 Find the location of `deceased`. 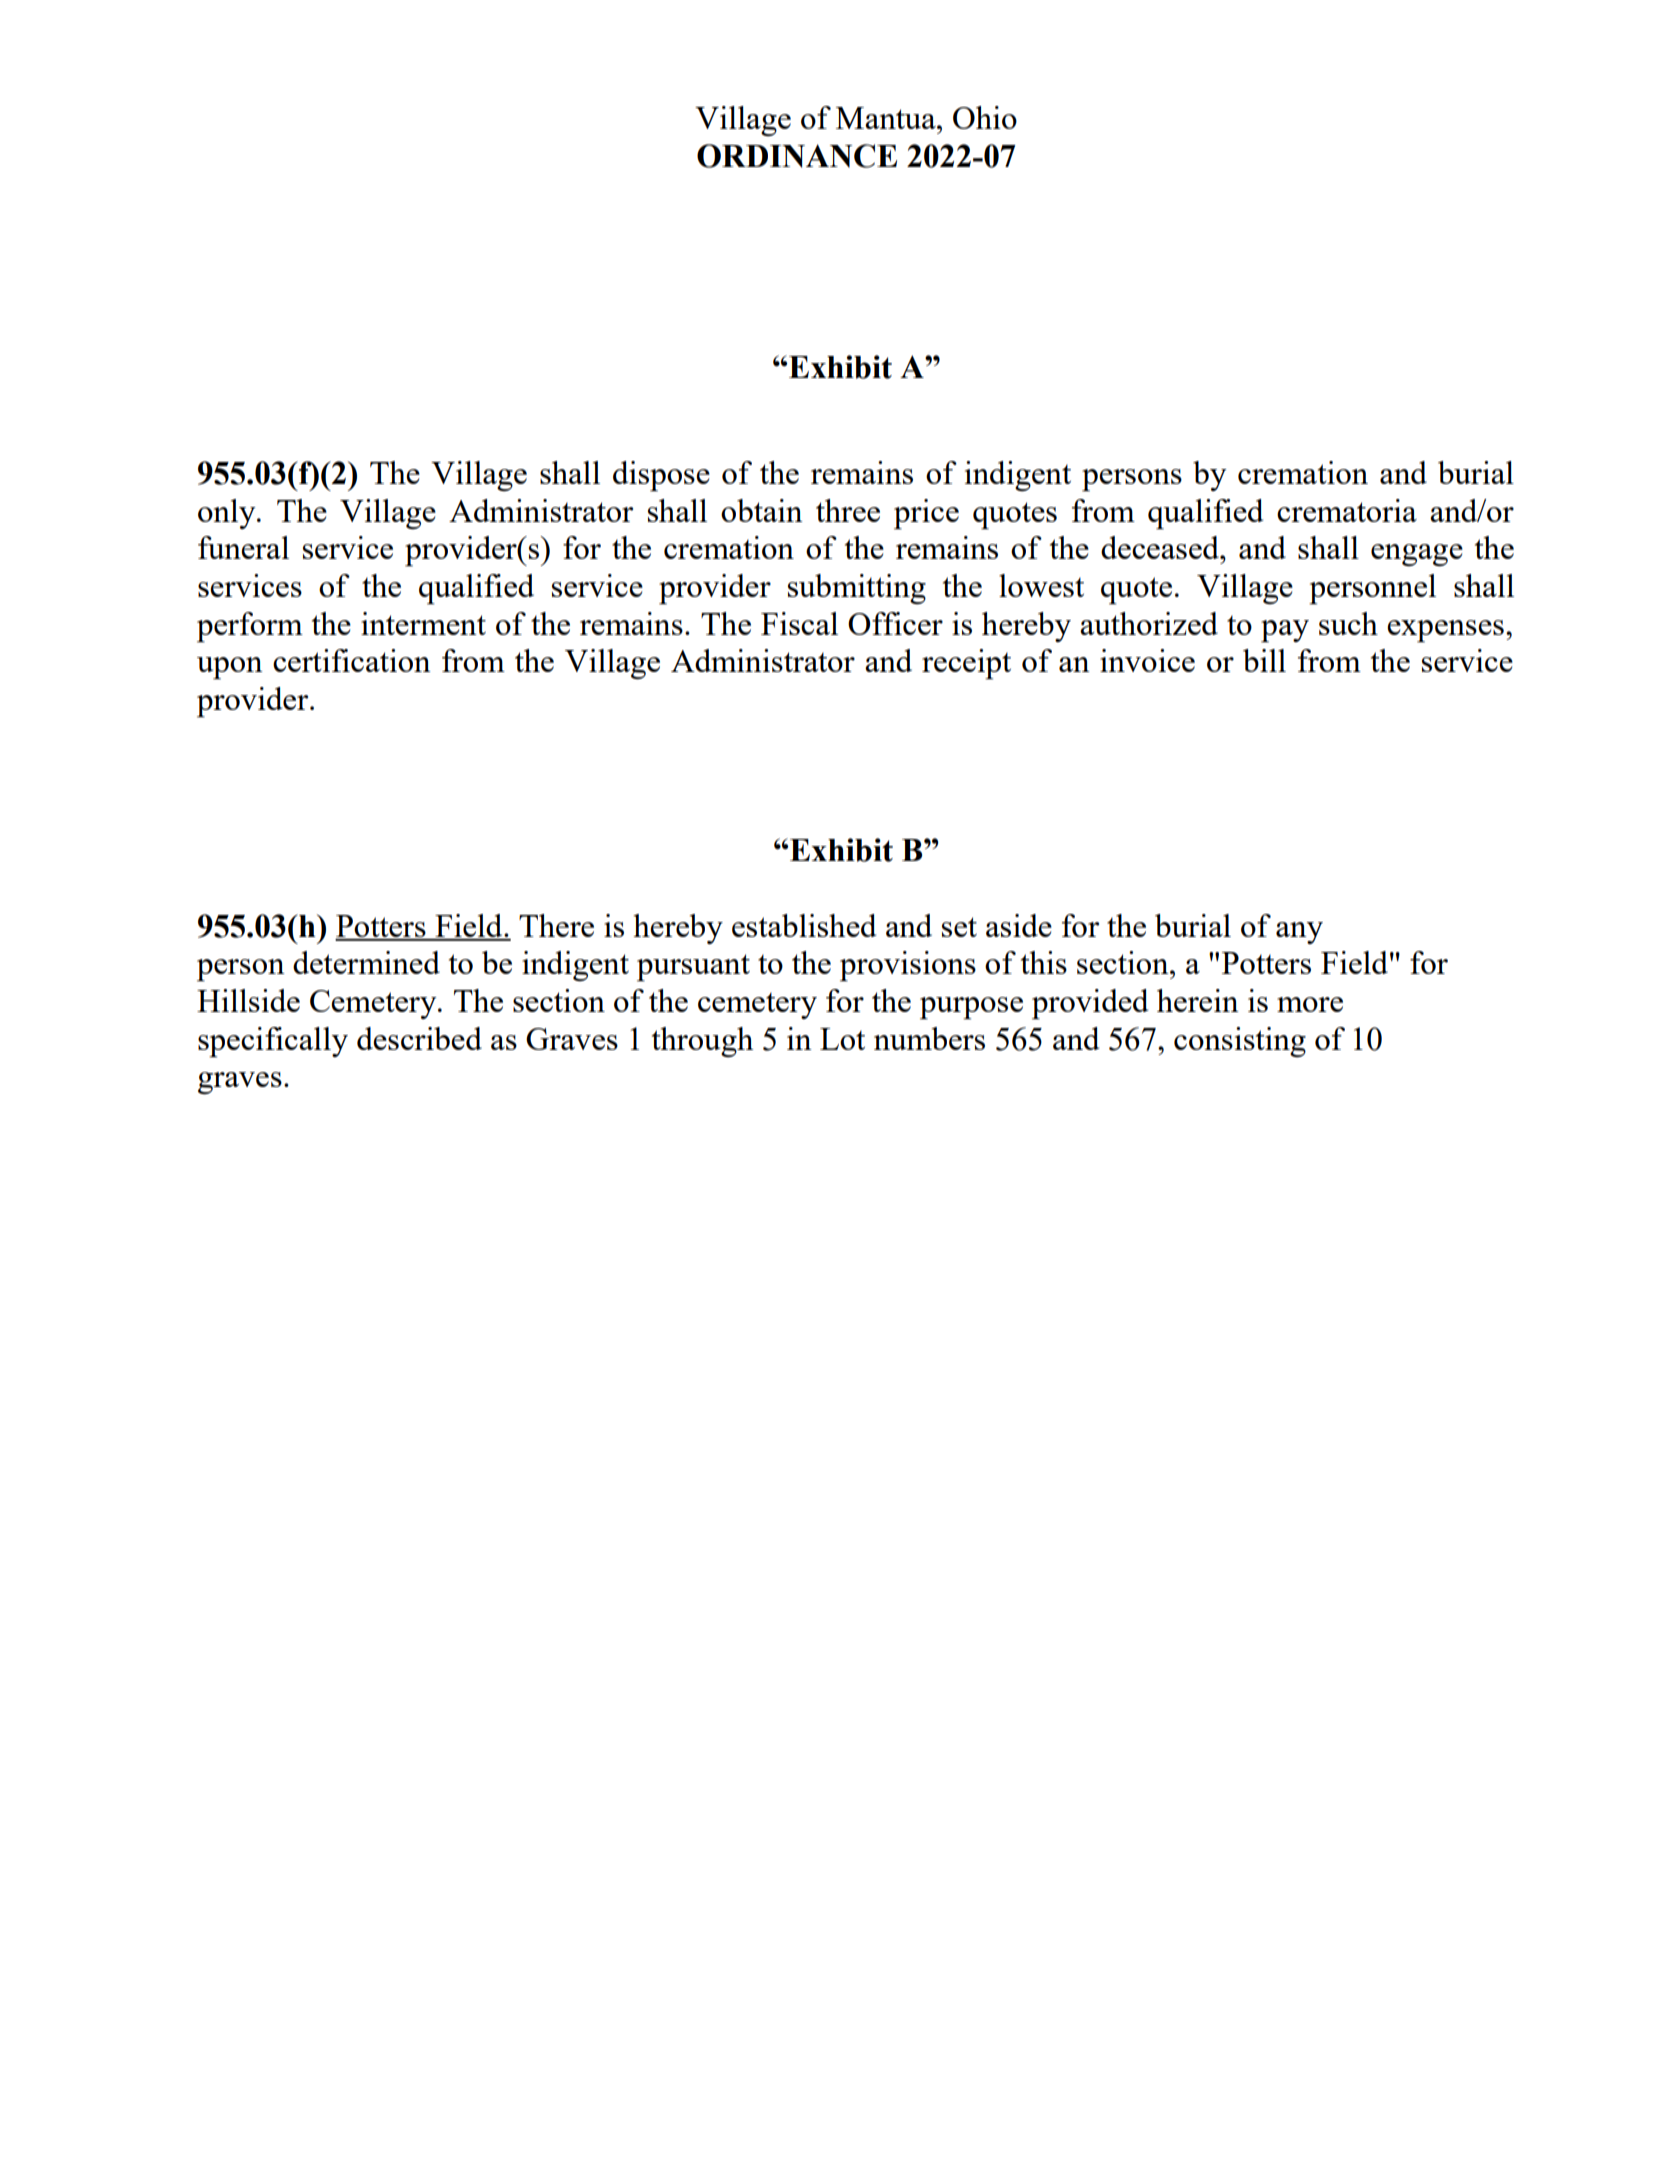

deceased is located at coordinates (1161, 547).
